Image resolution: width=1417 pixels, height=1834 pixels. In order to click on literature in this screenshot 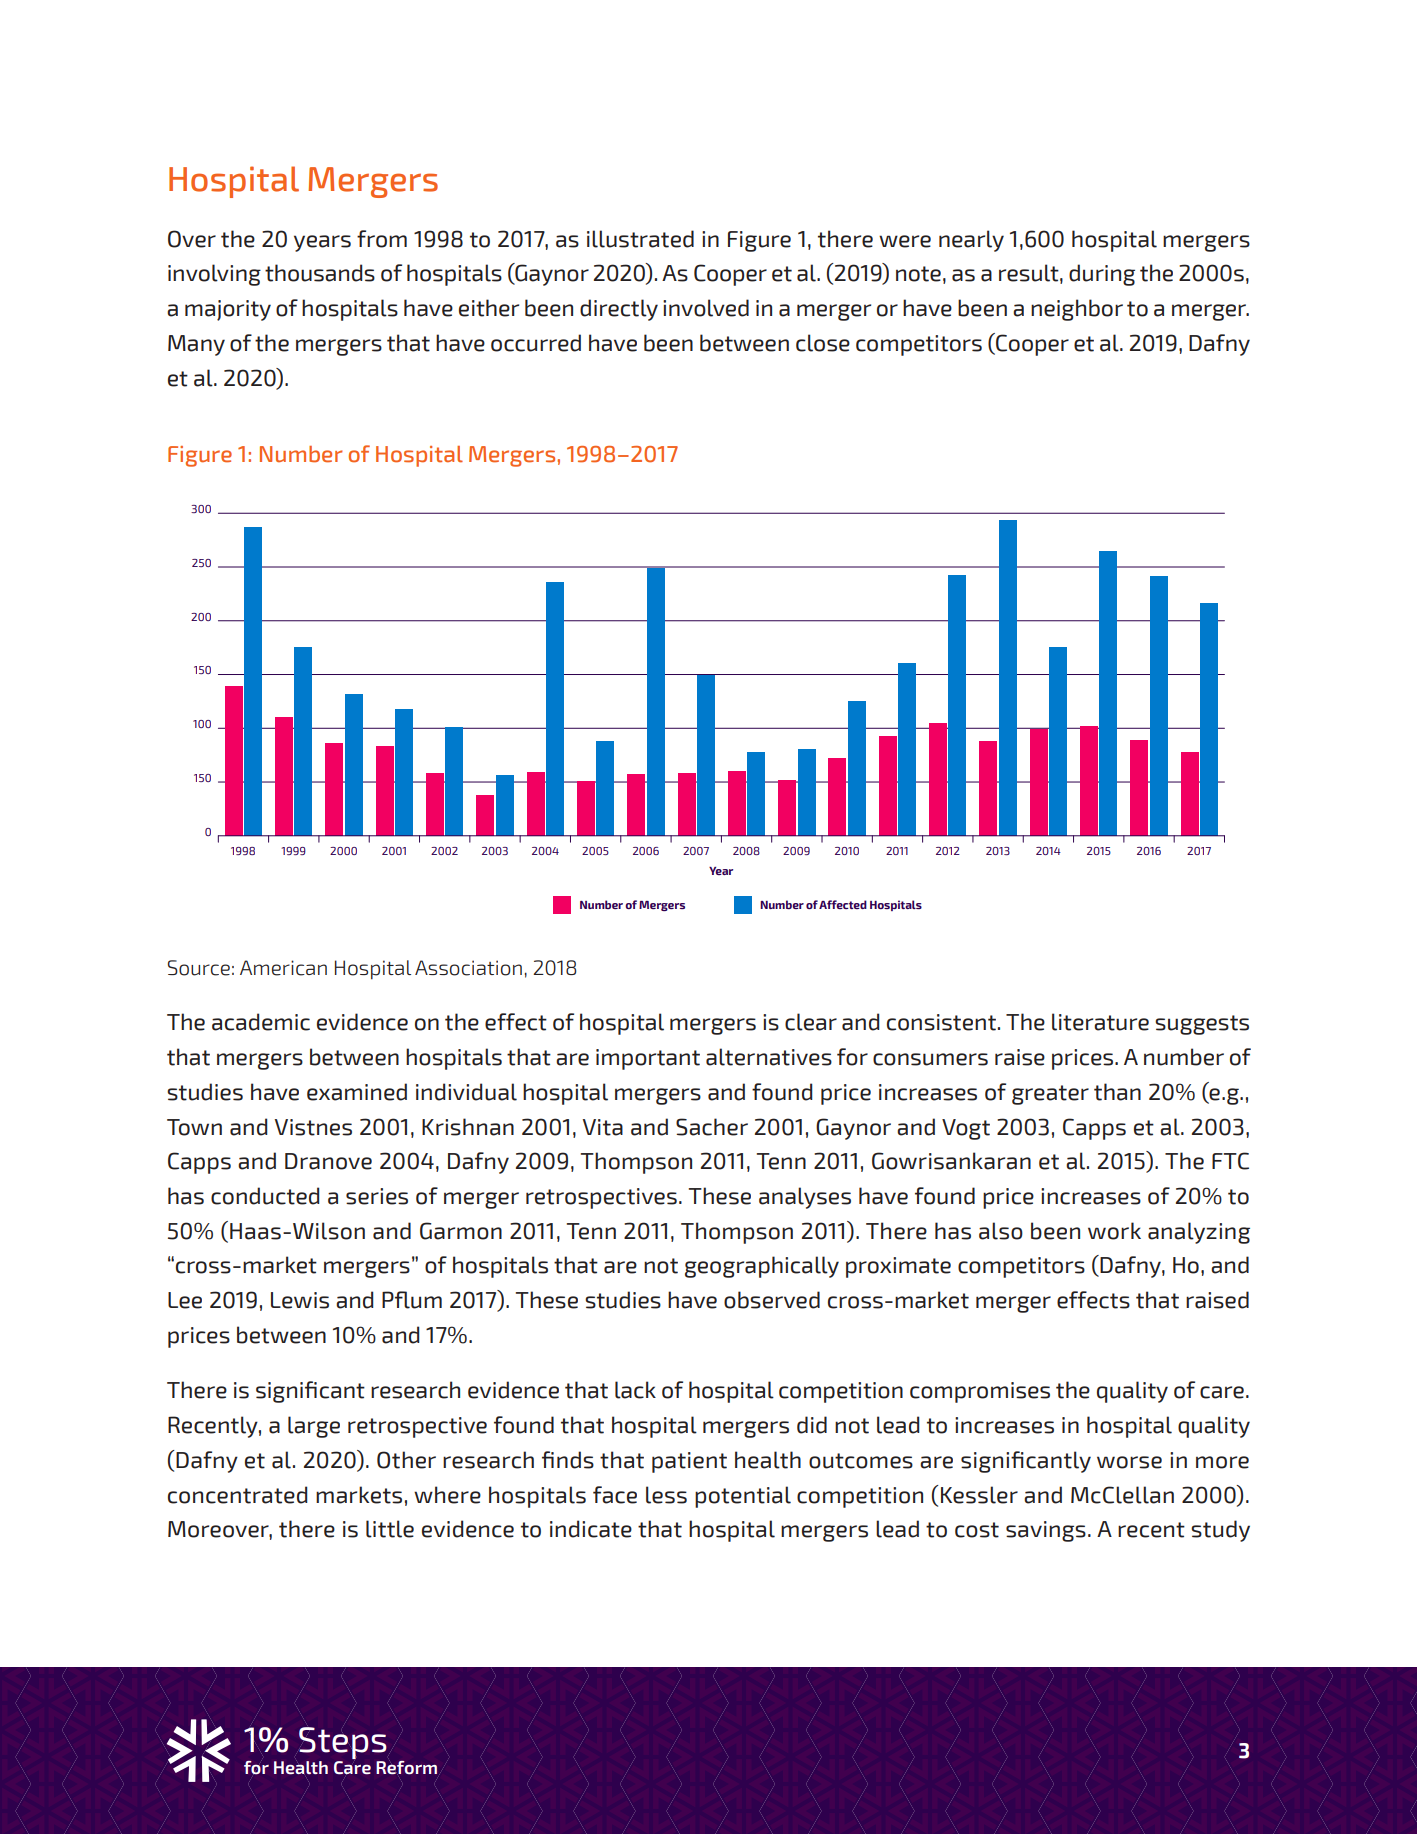, I will do `click(1100, 1022)`.
